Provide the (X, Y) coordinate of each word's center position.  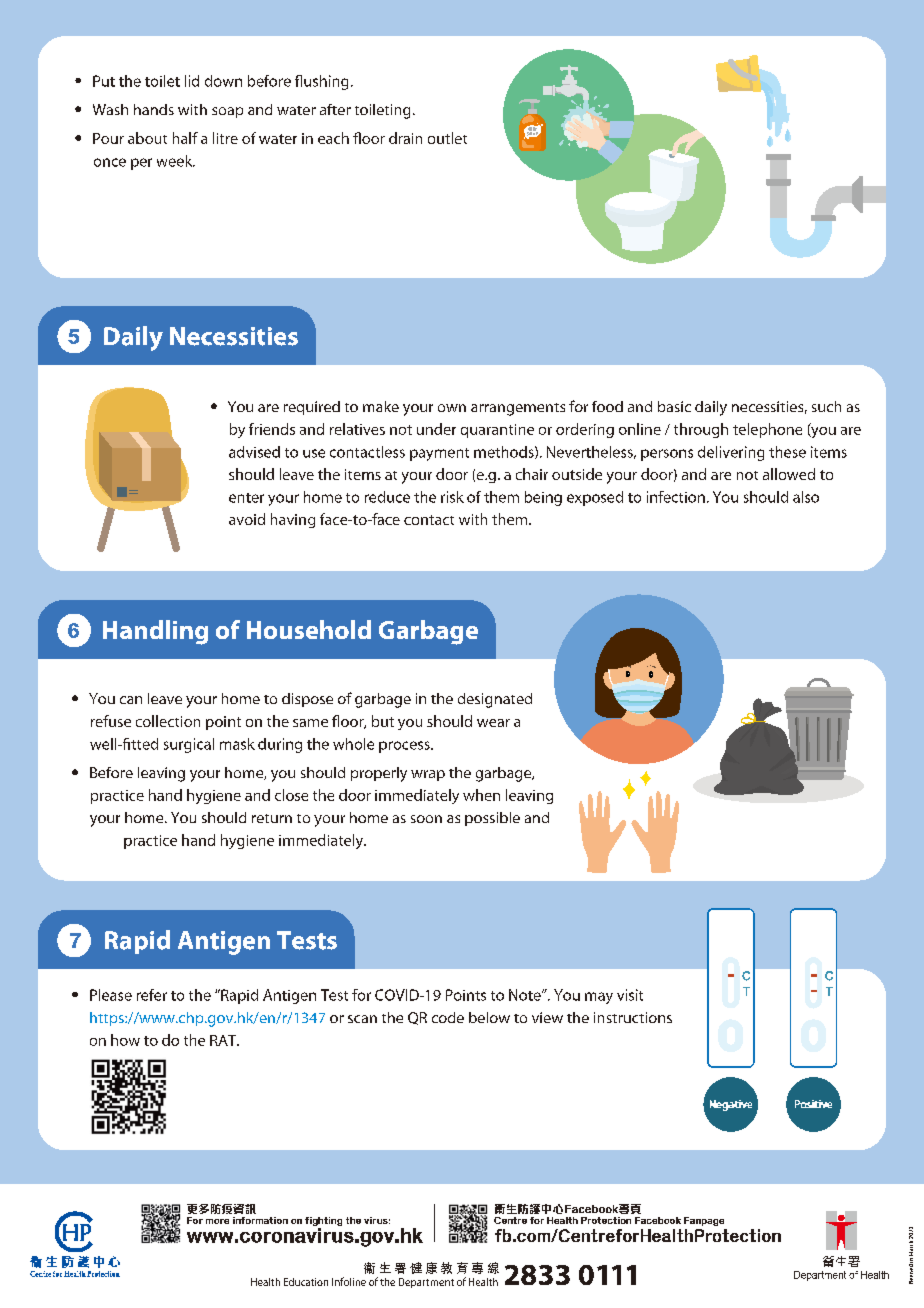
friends (272, 429)
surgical (189, 745)
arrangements (518, 409)
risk (452, 497)
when (481, 795)
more (217, 1221)
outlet (447, 138)
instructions (633, 1017)
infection (676, 497)
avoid (247, 519)
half (185, 138)
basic (674, 406)
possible (492, 819)
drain (405, 138)
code (448, 1017)
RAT (224, 1040)
